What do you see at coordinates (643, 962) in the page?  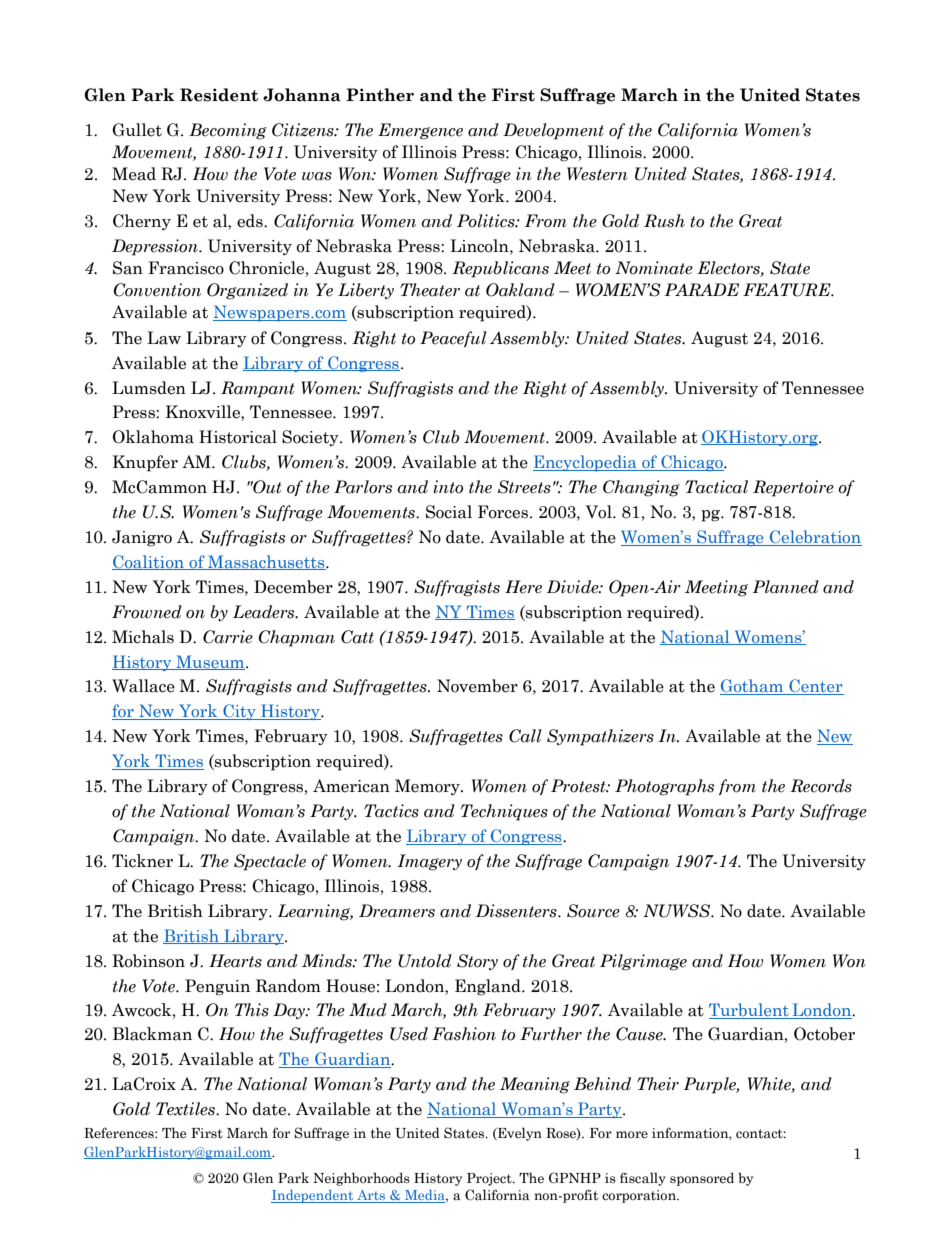 I see `Pilgrimage` at bounding box center [643, 962].
